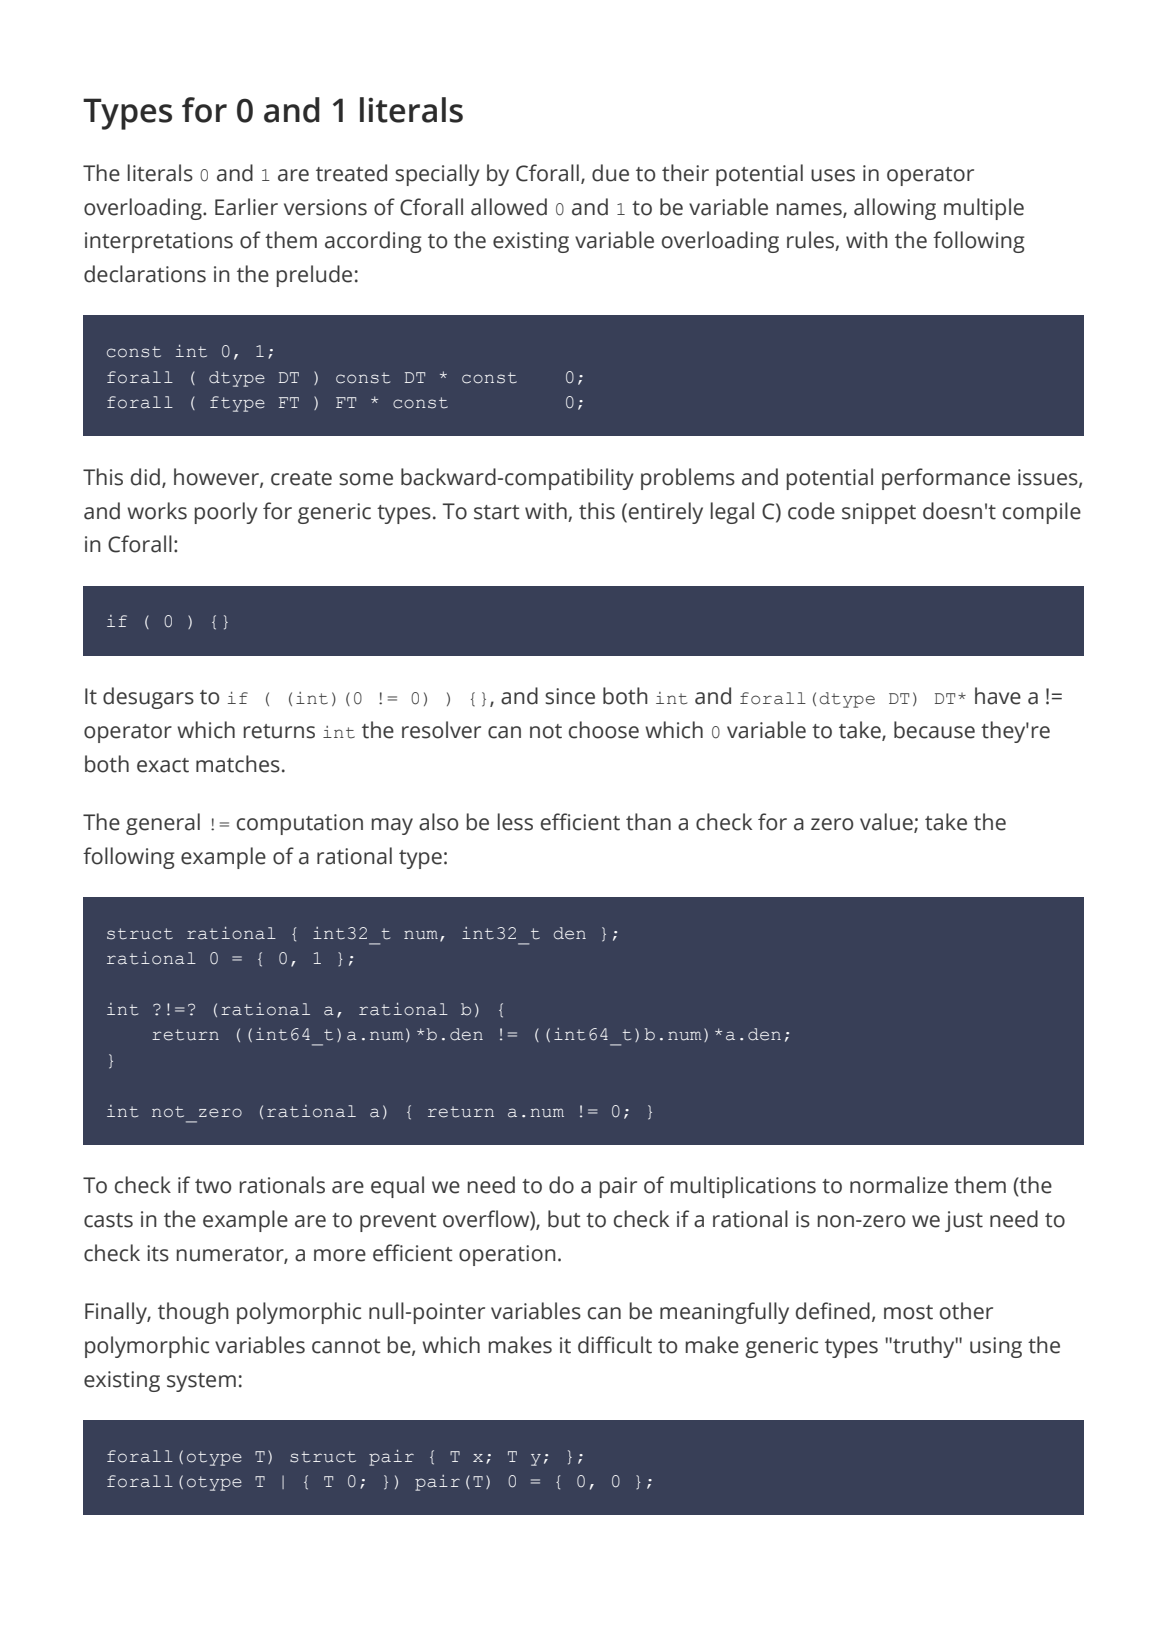  I want to click on because, so click(934, 730).
